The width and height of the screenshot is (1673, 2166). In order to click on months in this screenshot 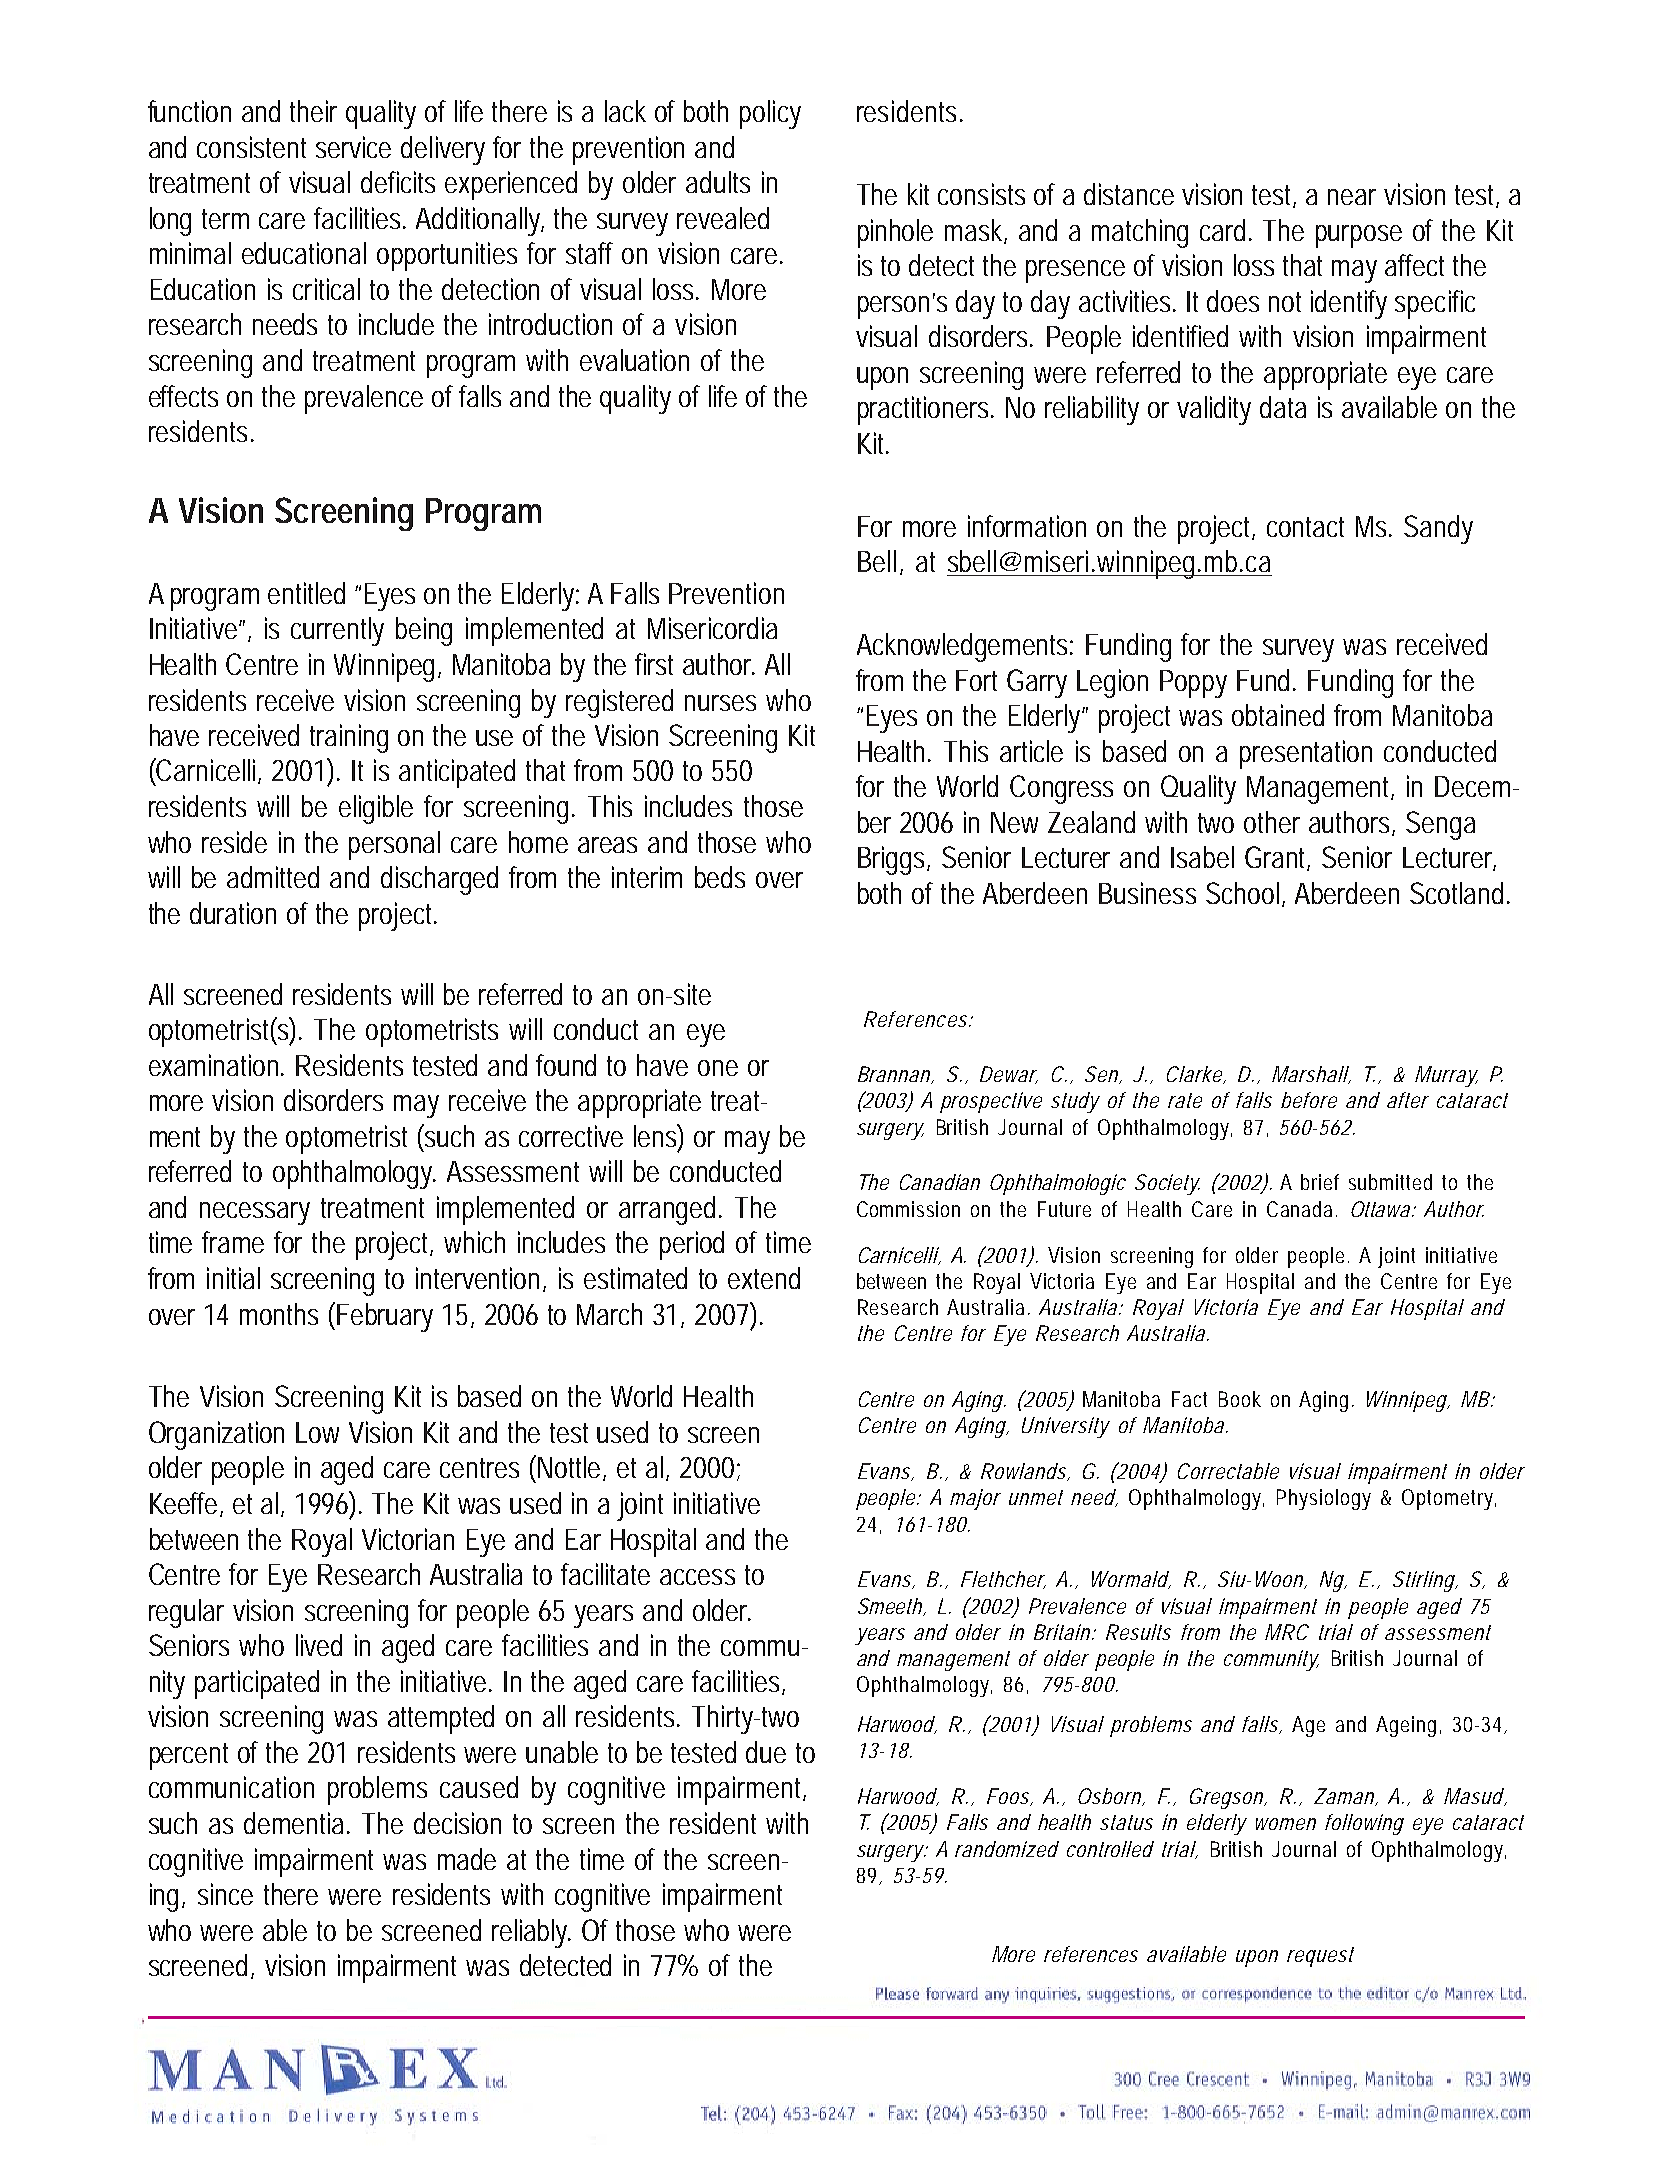, I will do `click(279, 1314)`.
